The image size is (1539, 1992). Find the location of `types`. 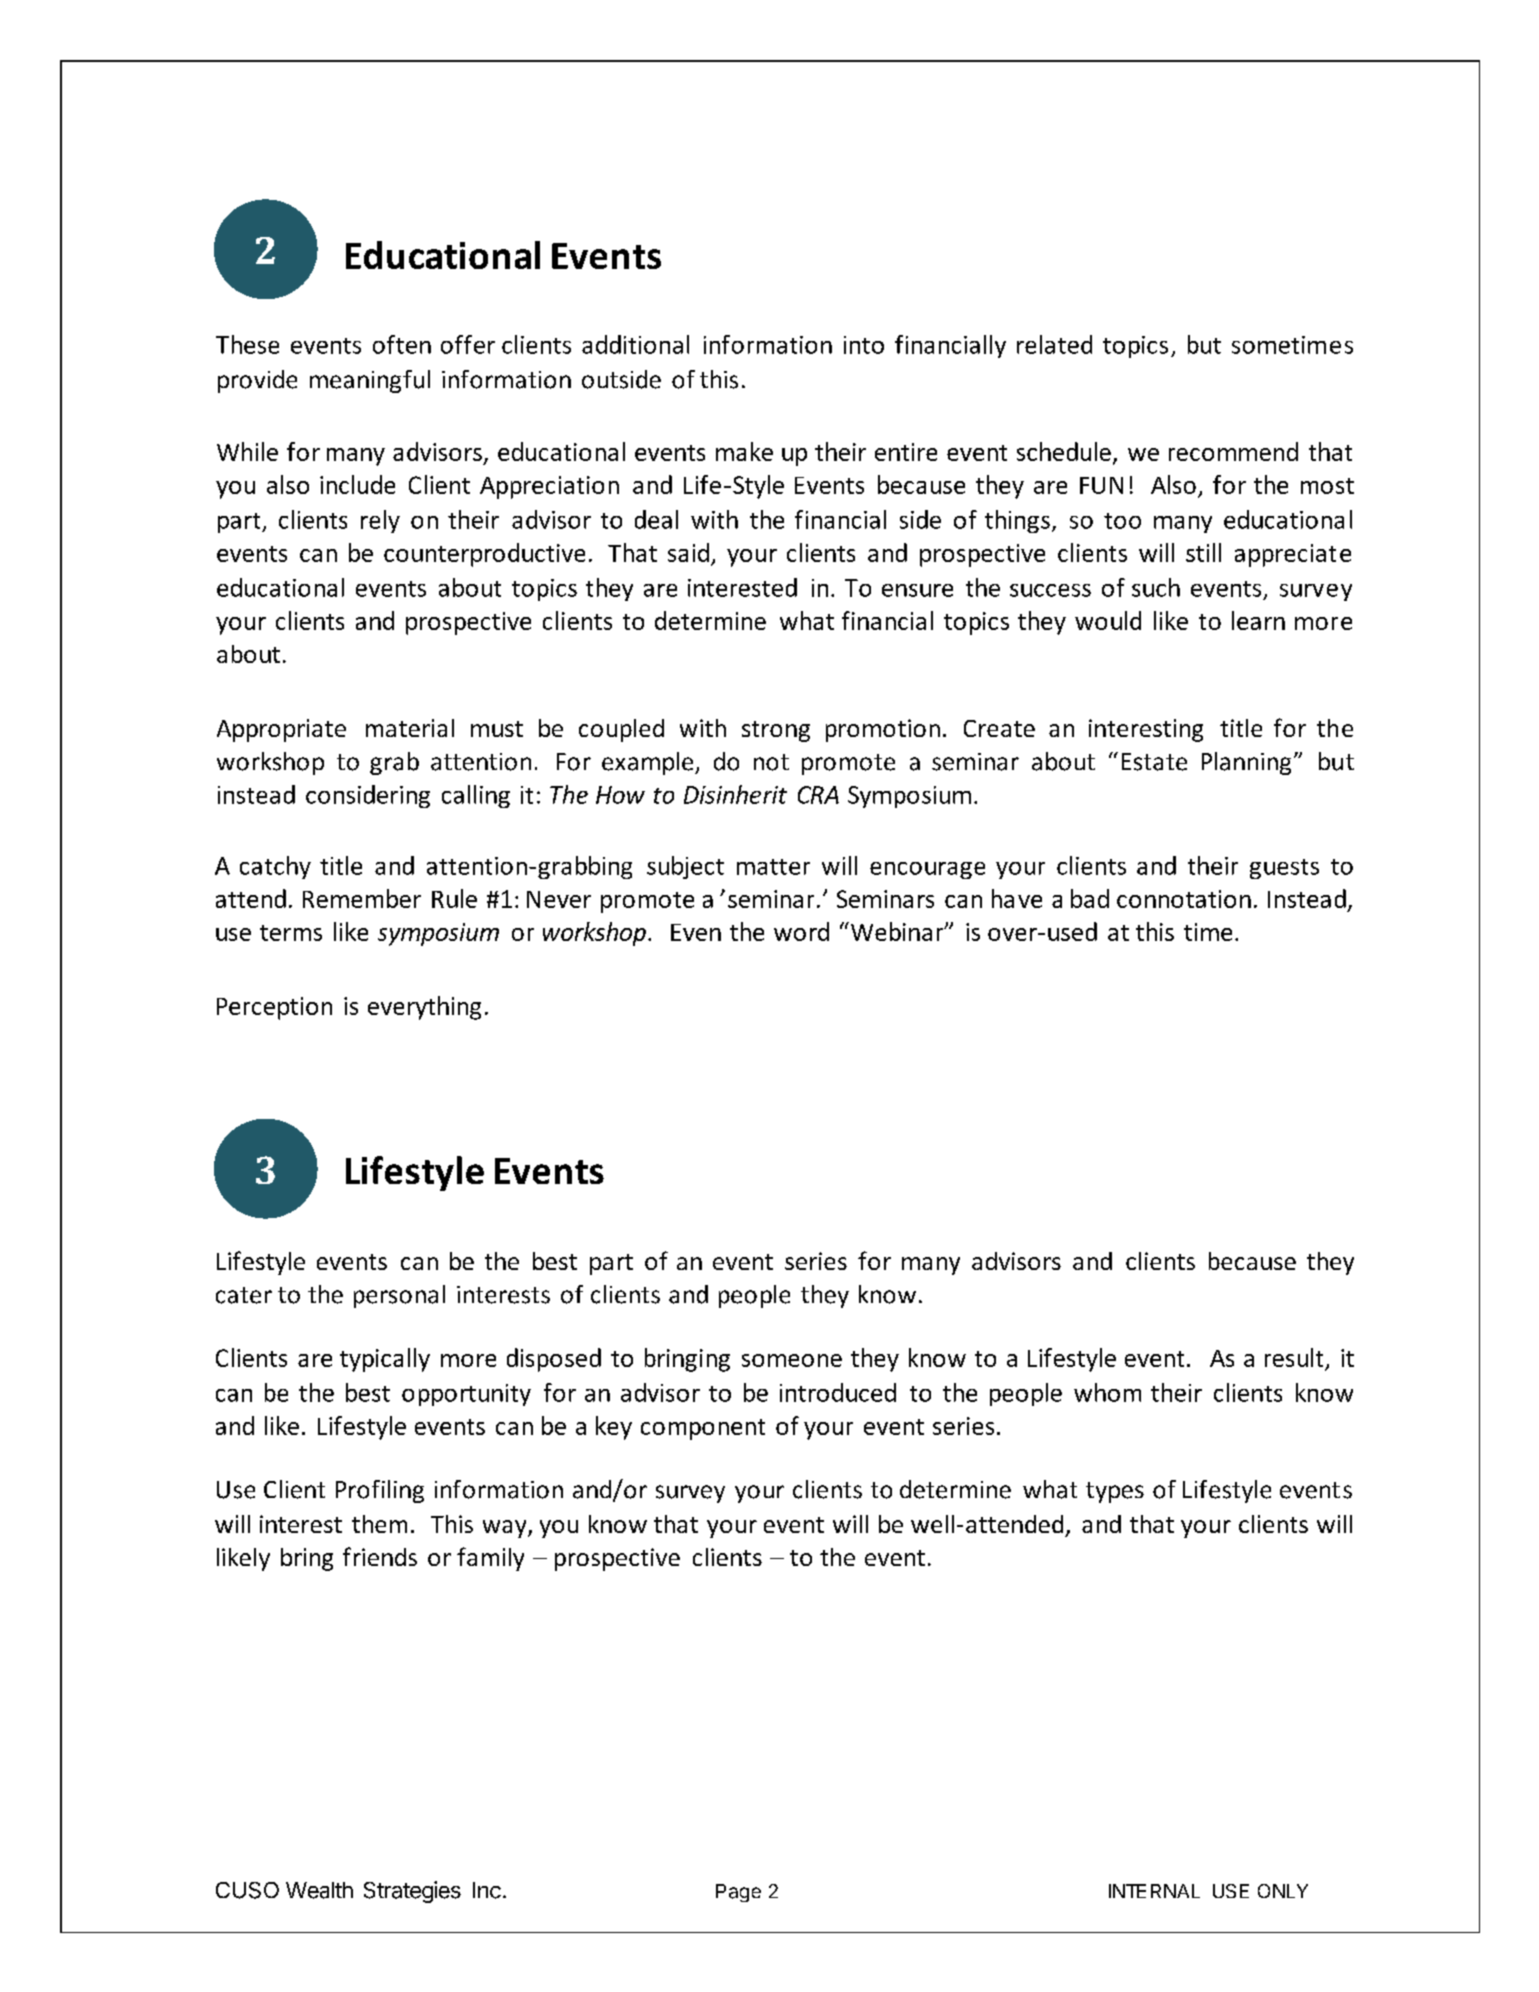

types is located at coordinates (1115, 1492).
